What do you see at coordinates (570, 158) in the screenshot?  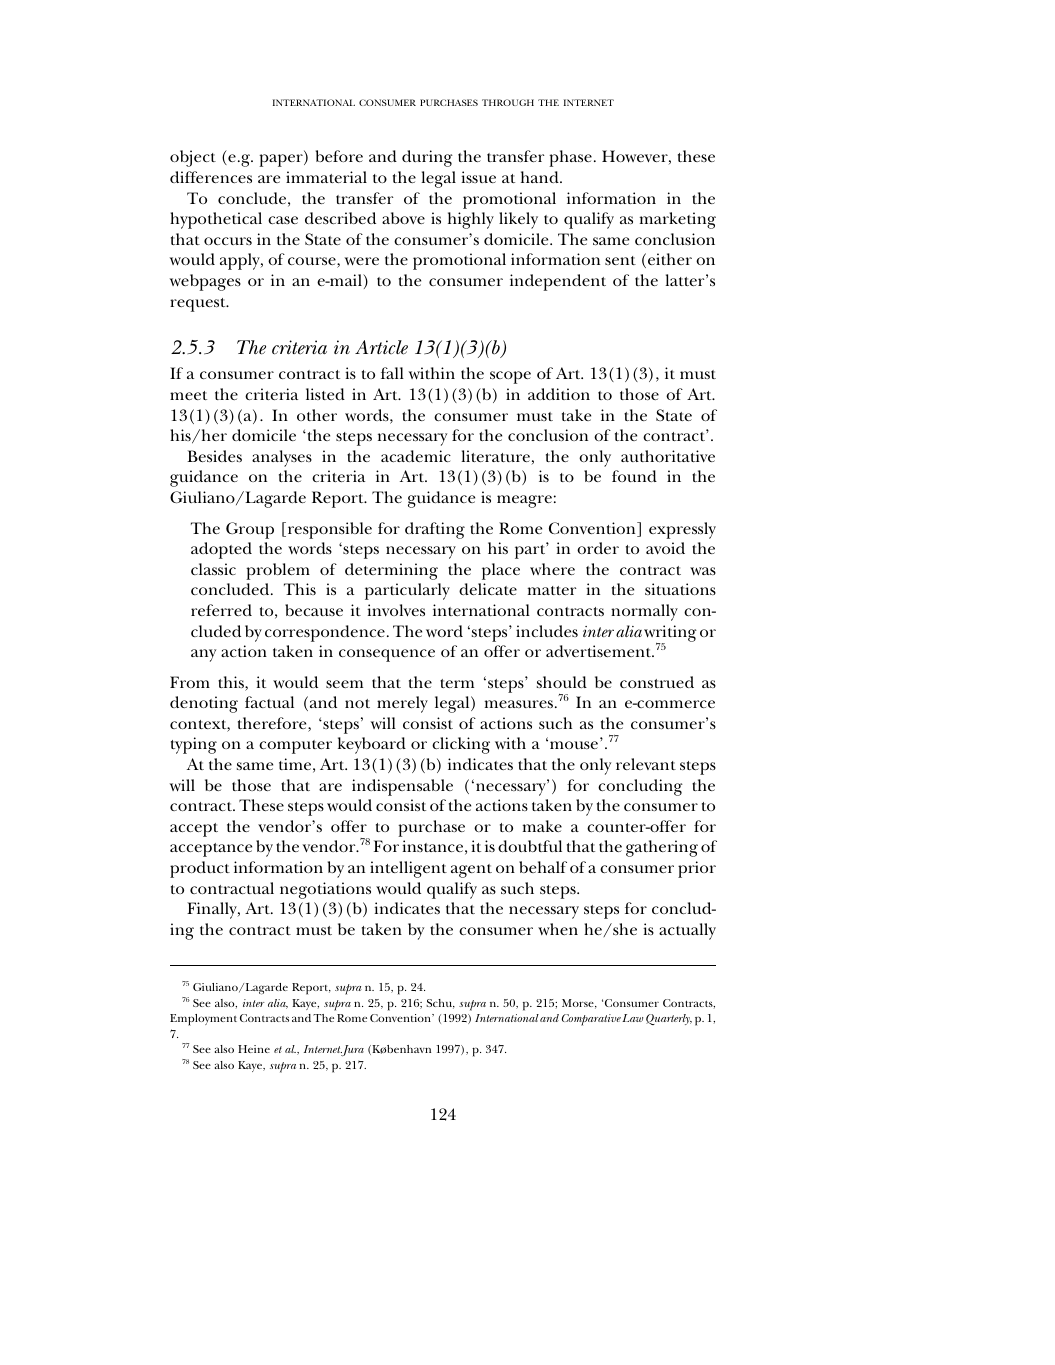 I see `phase` at bounding box center [570, 158].
